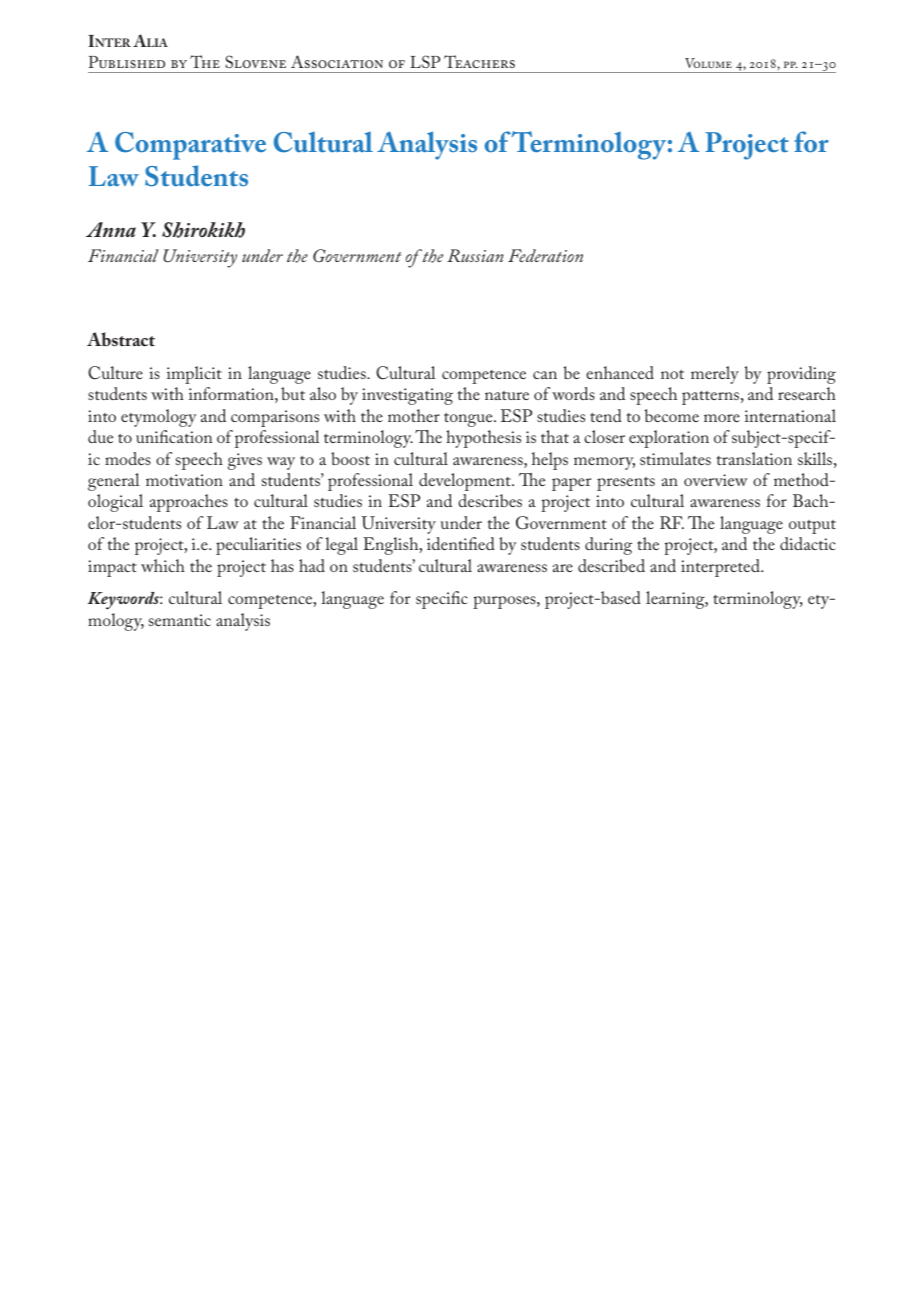 This page has width=924, height=1308. What do you see at coordinates (475, 255) in the page?
I see `Russian` at bounding box center [475, 255].
